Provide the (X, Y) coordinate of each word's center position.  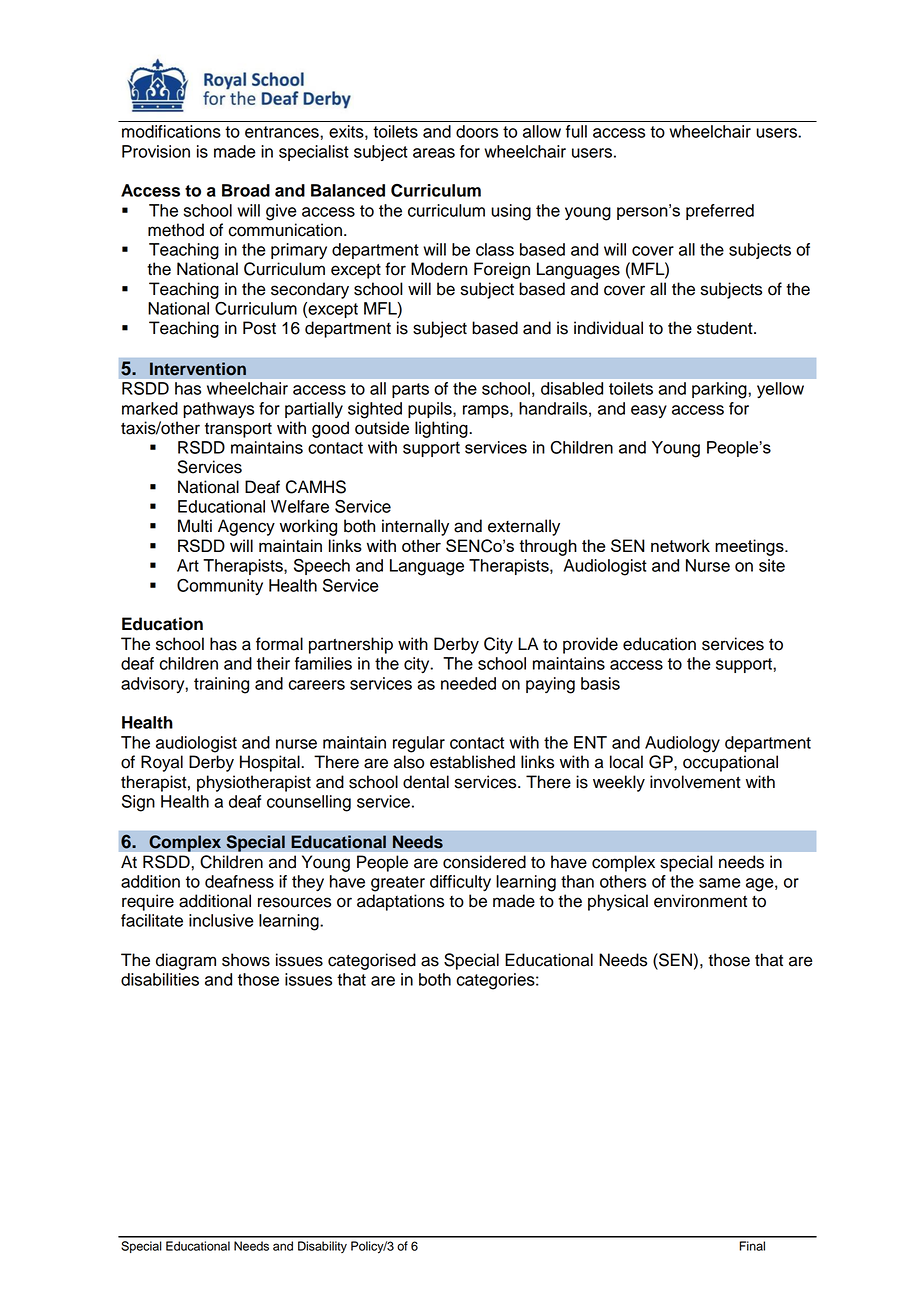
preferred (720, 212)
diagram (186, 961)
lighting (442, 429)
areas (434, 153)
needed (468, 683)
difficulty (460, 883)
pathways (218, 410)
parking (720, 390)
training (221, 685)
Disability (322, 1247)
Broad (246, 190)
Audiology (682, 744)
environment (700, 901)
